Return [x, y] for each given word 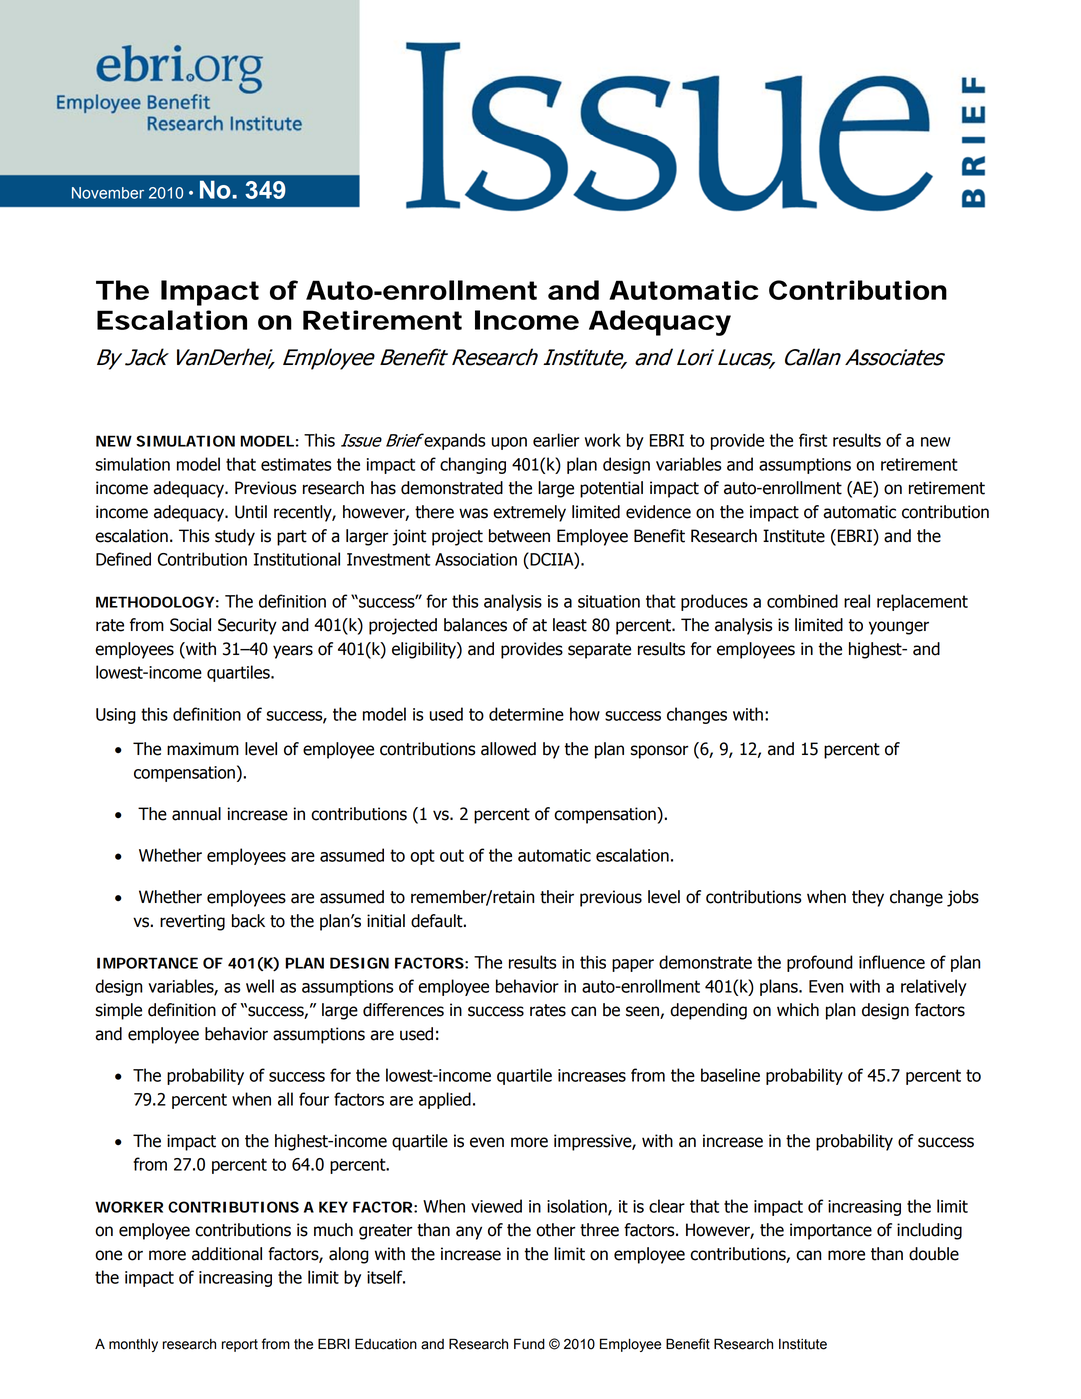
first [813, 440]
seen [643, 1012]
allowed [508, 749]
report [240, 1345]
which [798, 1010]
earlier [556, 440]
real [857, 601]
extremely [529, 513]
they [868, 898]
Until [251, 512]
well [260, 986]
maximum [203, 749]
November [108, 193]
